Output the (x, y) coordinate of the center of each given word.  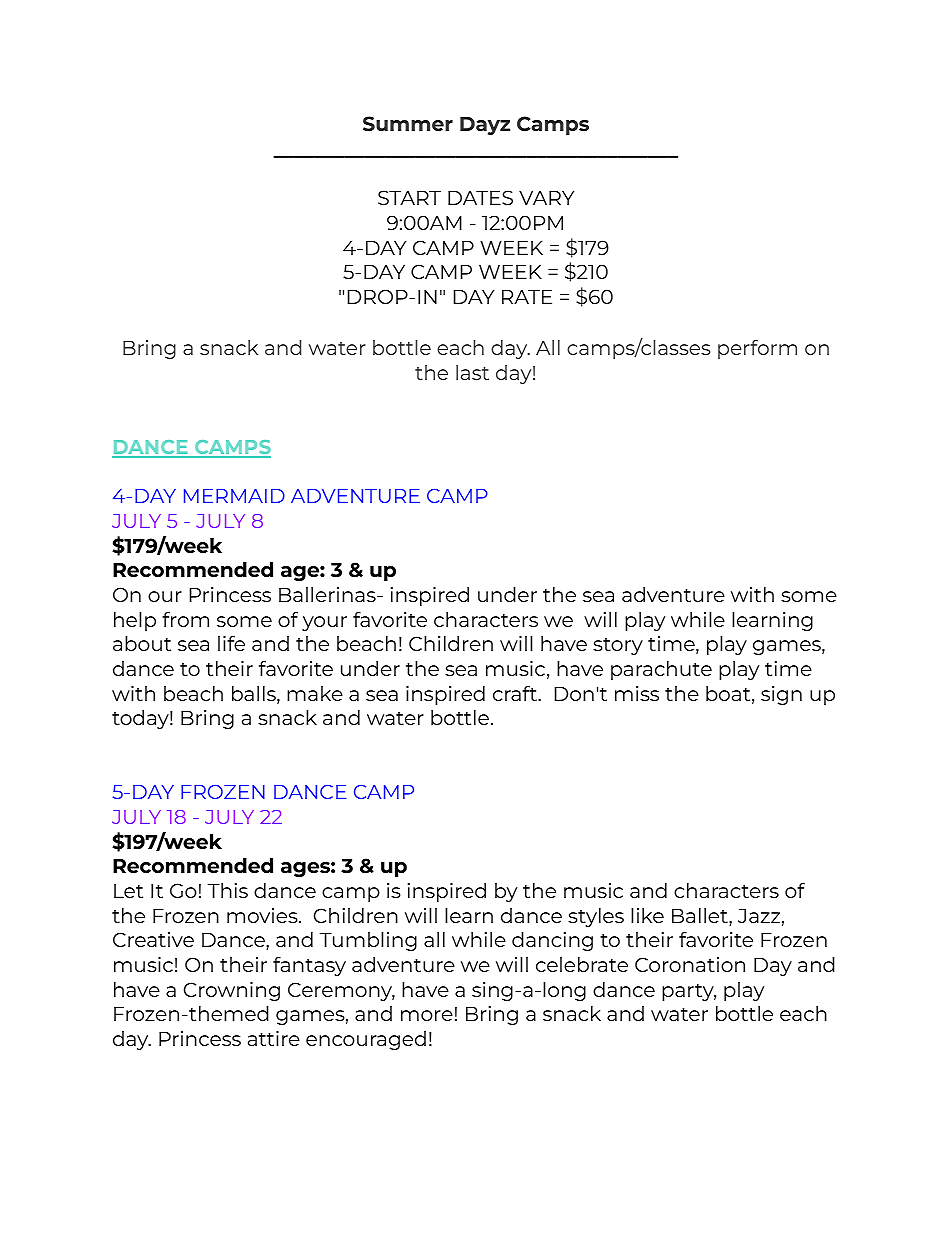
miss (637, 693)
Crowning (232, 991)
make (315, 693)
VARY (546, 198)
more (427, 1015)
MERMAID (234, 496)
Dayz (485, 126)
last (472, 372)
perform (757, 349)
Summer (408, 124)
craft (516, 693)
